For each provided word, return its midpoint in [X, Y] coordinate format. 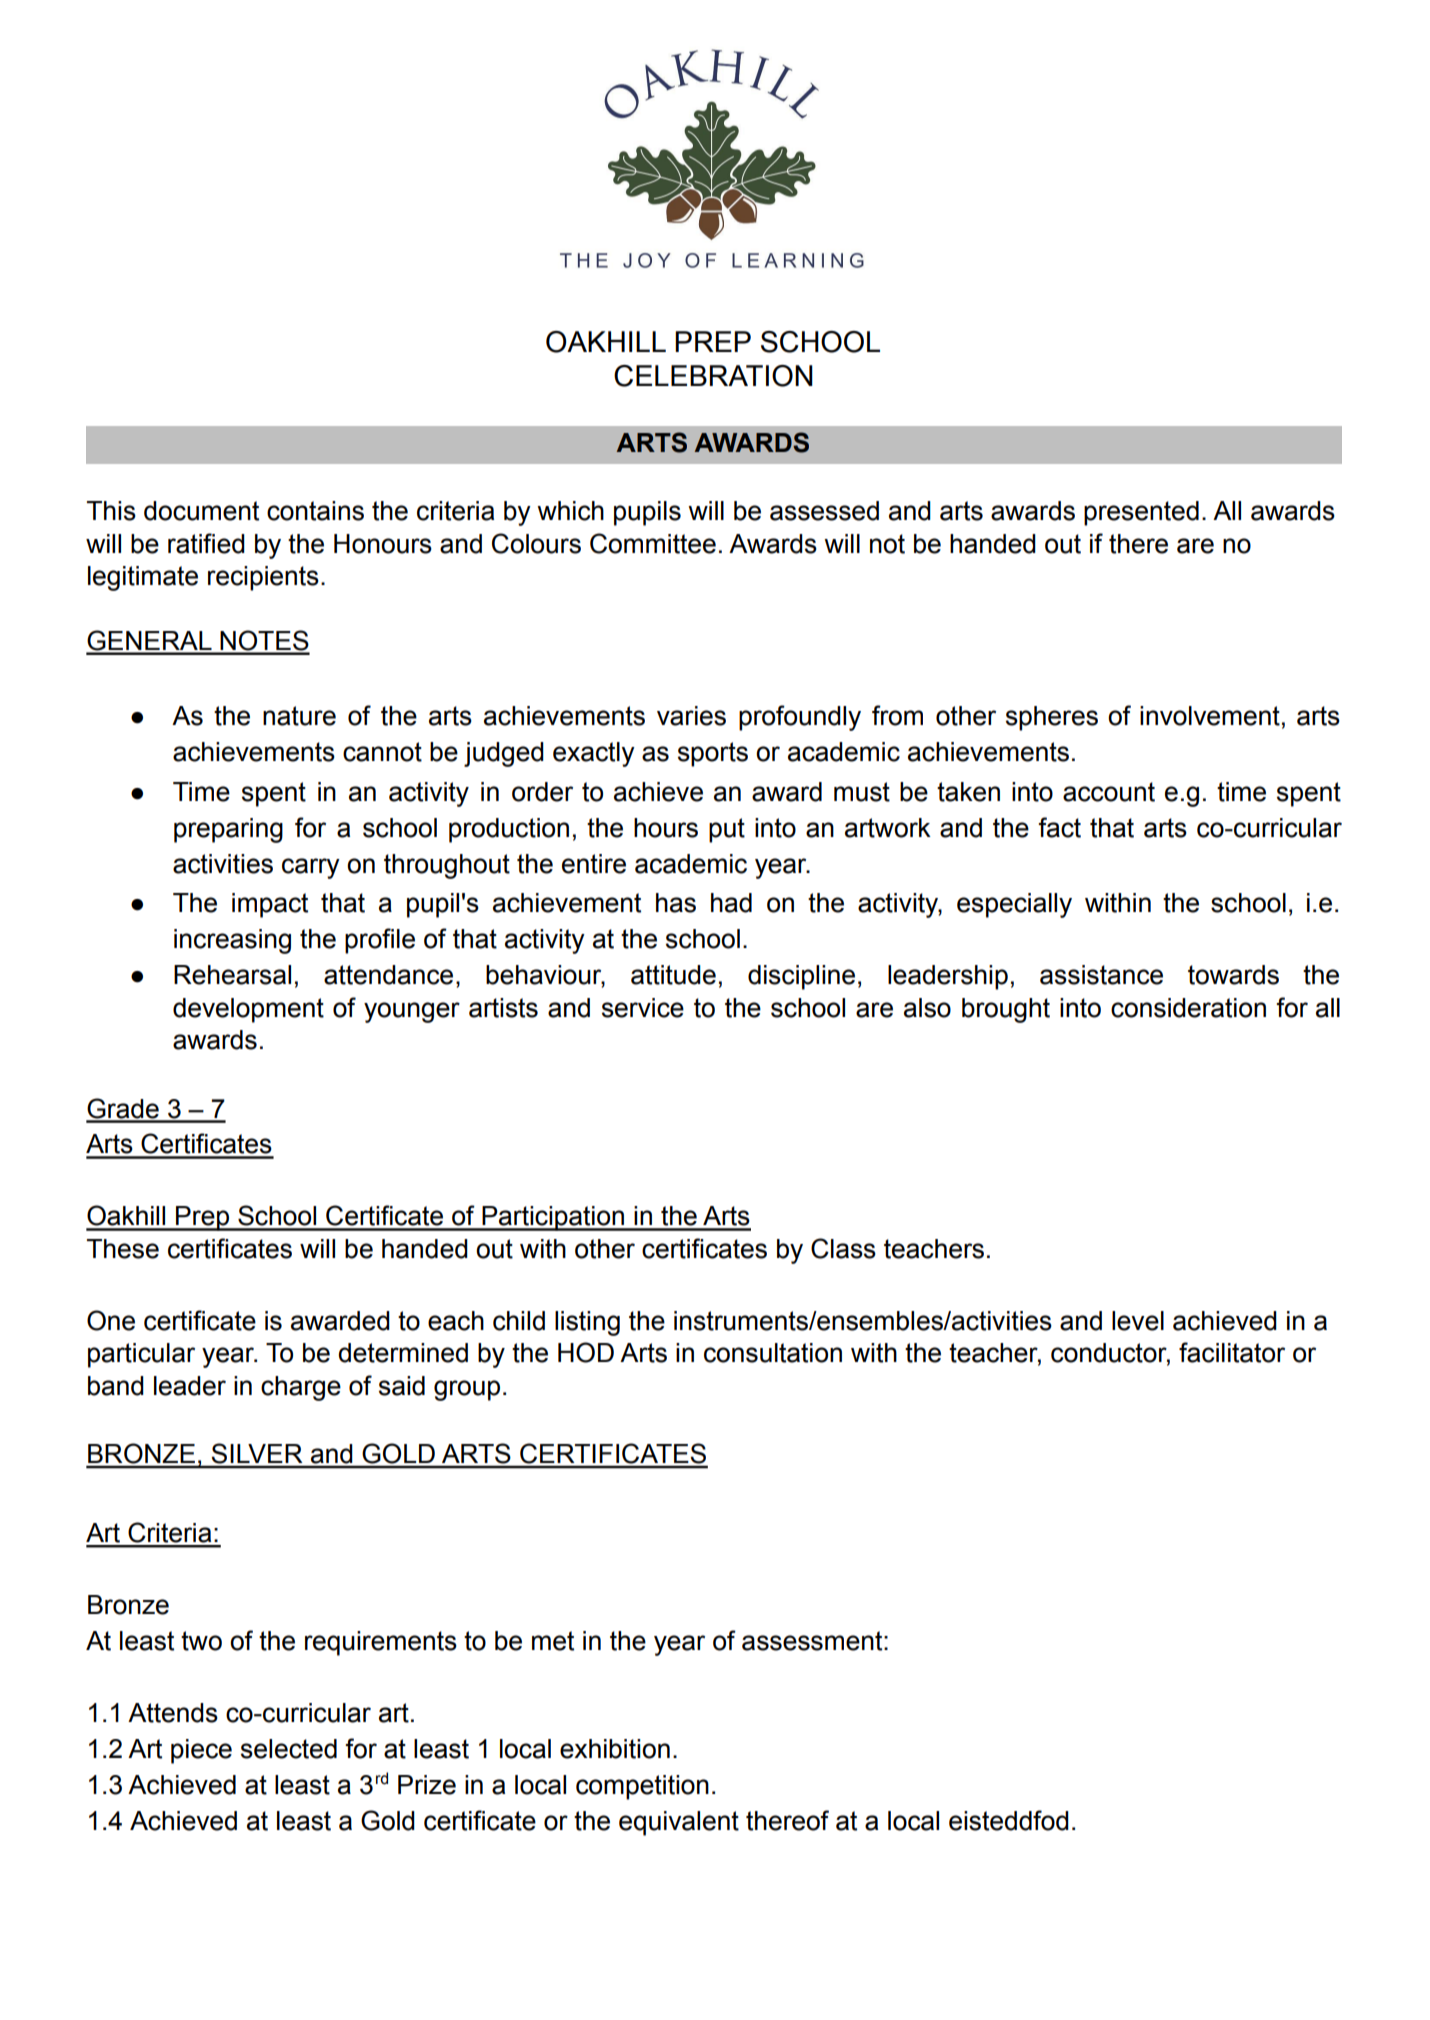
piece [201, 1751]
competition [642, 1787]
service [643, 1008]
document [201, 511]
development [248, 1010]
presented [1141, 513]
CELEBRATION [713, 376]
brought [1006, 1010]
